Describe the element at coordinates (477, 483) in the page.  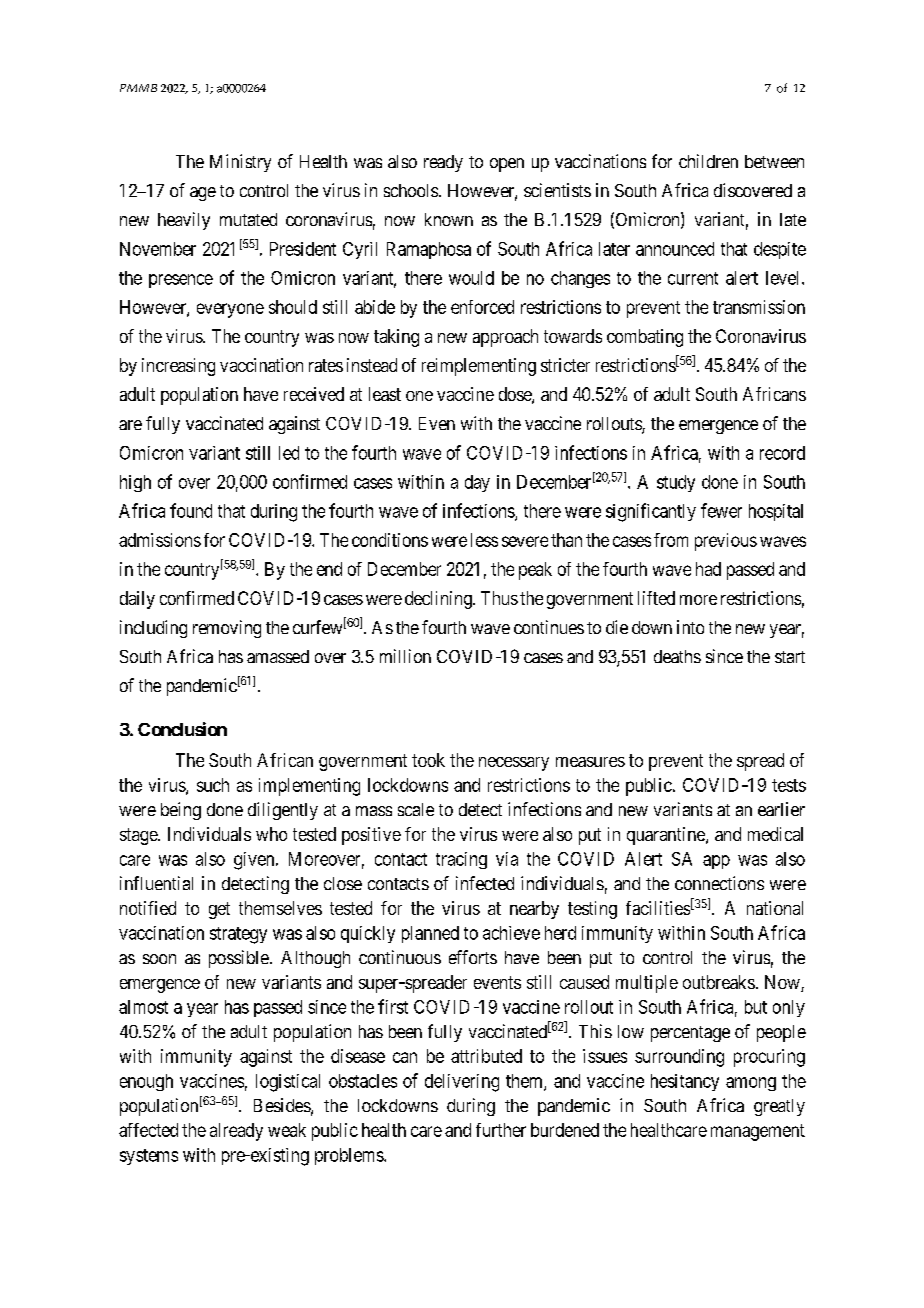
I see `day` at that location.
